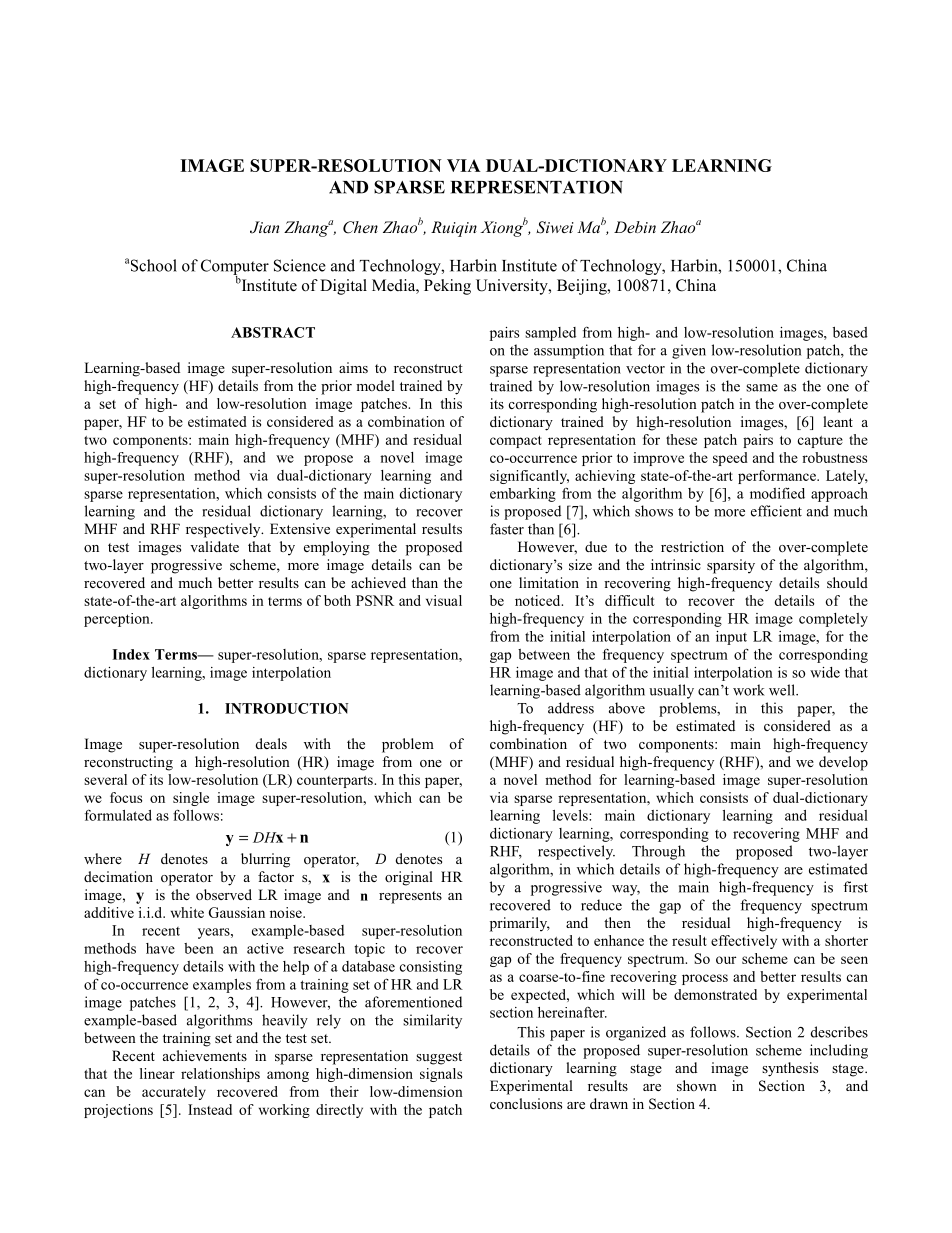 Image resolution: width=952 pixels, height=1233 pixels. I want to click on address, so click(571, 708).
